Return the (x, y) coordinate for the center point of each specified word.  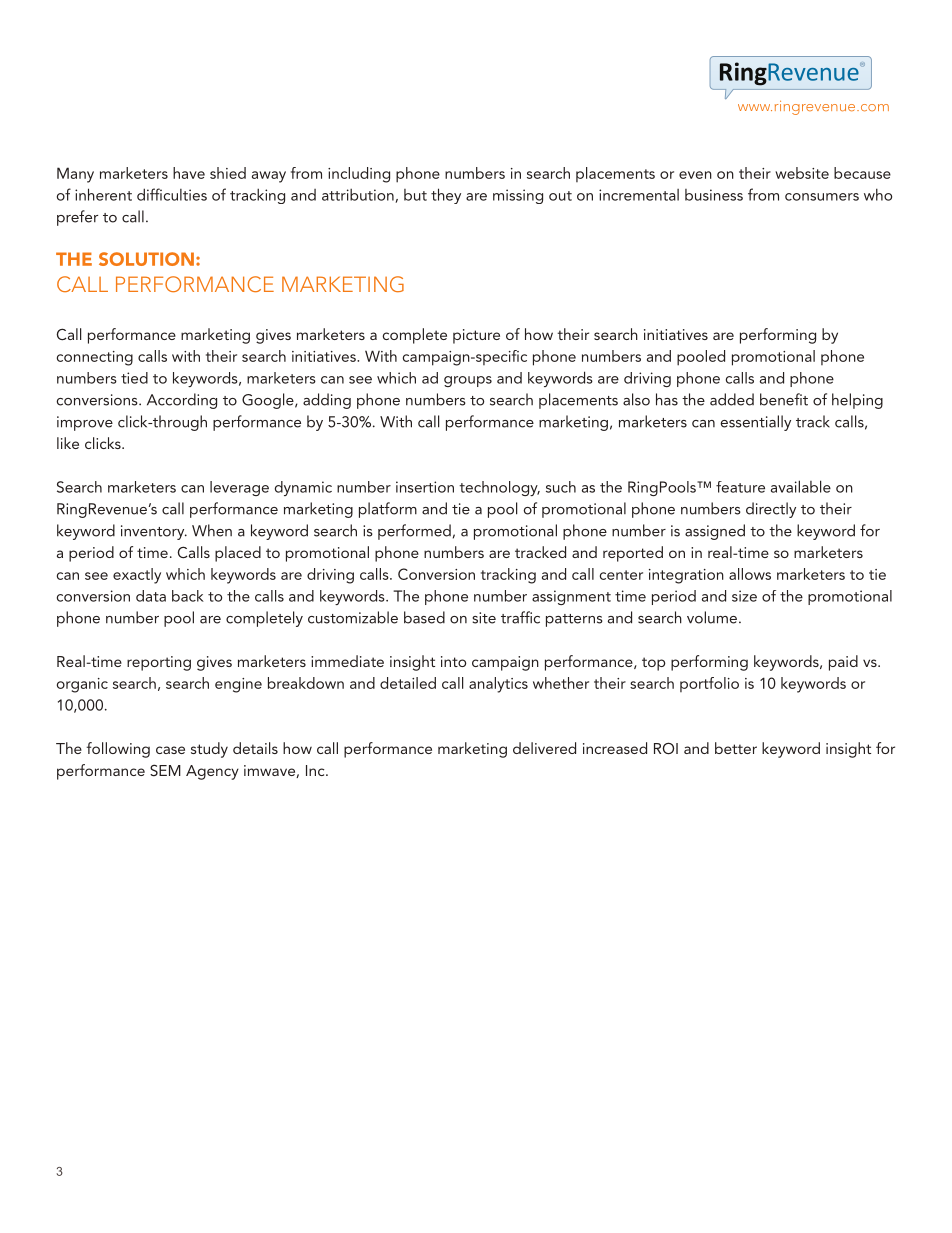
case (170, 750)
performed (414, 532)
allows (750, 574)
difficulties (172, 194)
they (446, 196)
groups (468, 381)
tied (134, 378)
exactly (137, 576)
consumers (822, 197)
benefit (784, 399)
